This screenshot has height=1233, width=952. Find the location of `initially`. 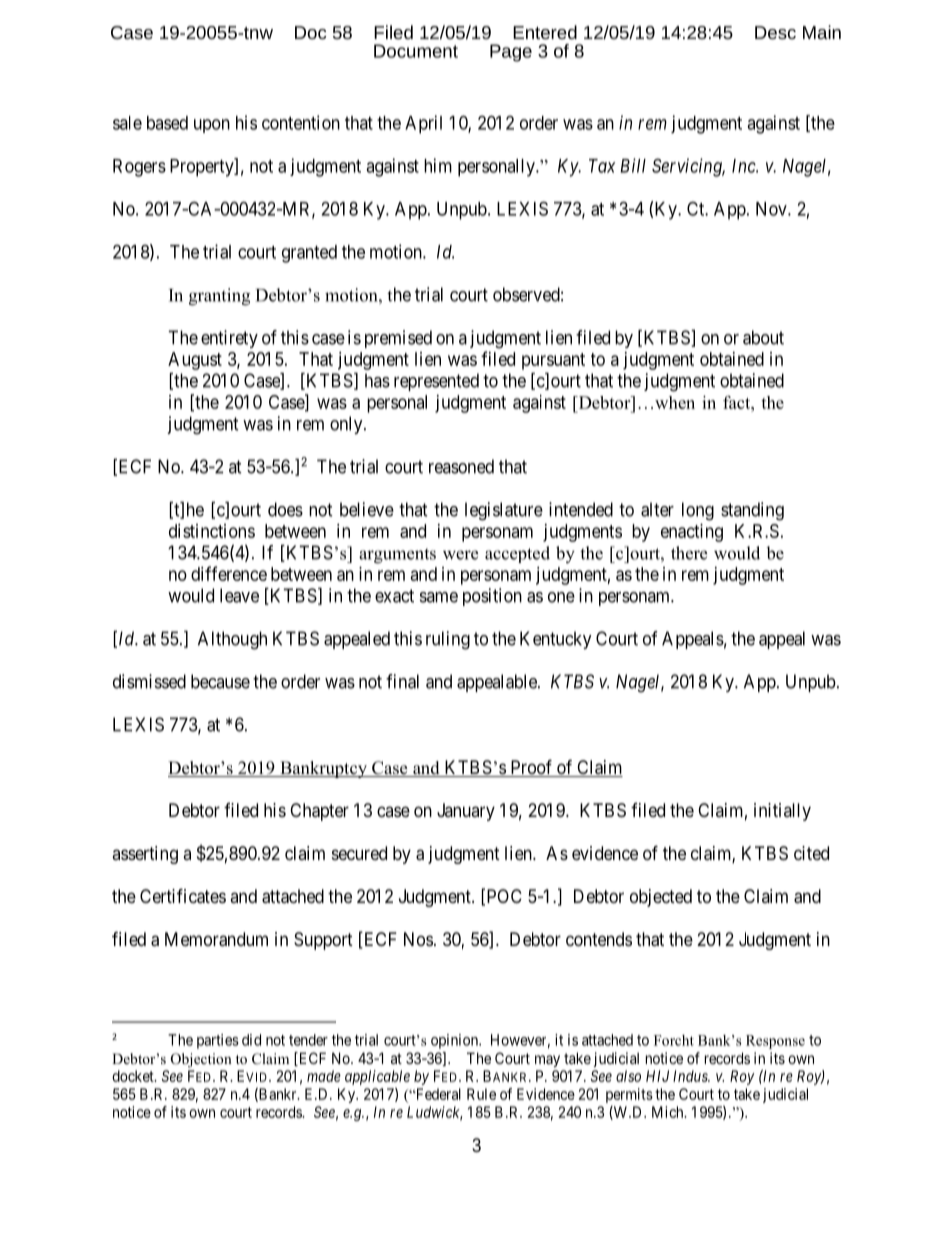

initially is located at coordinates (782, 812).
